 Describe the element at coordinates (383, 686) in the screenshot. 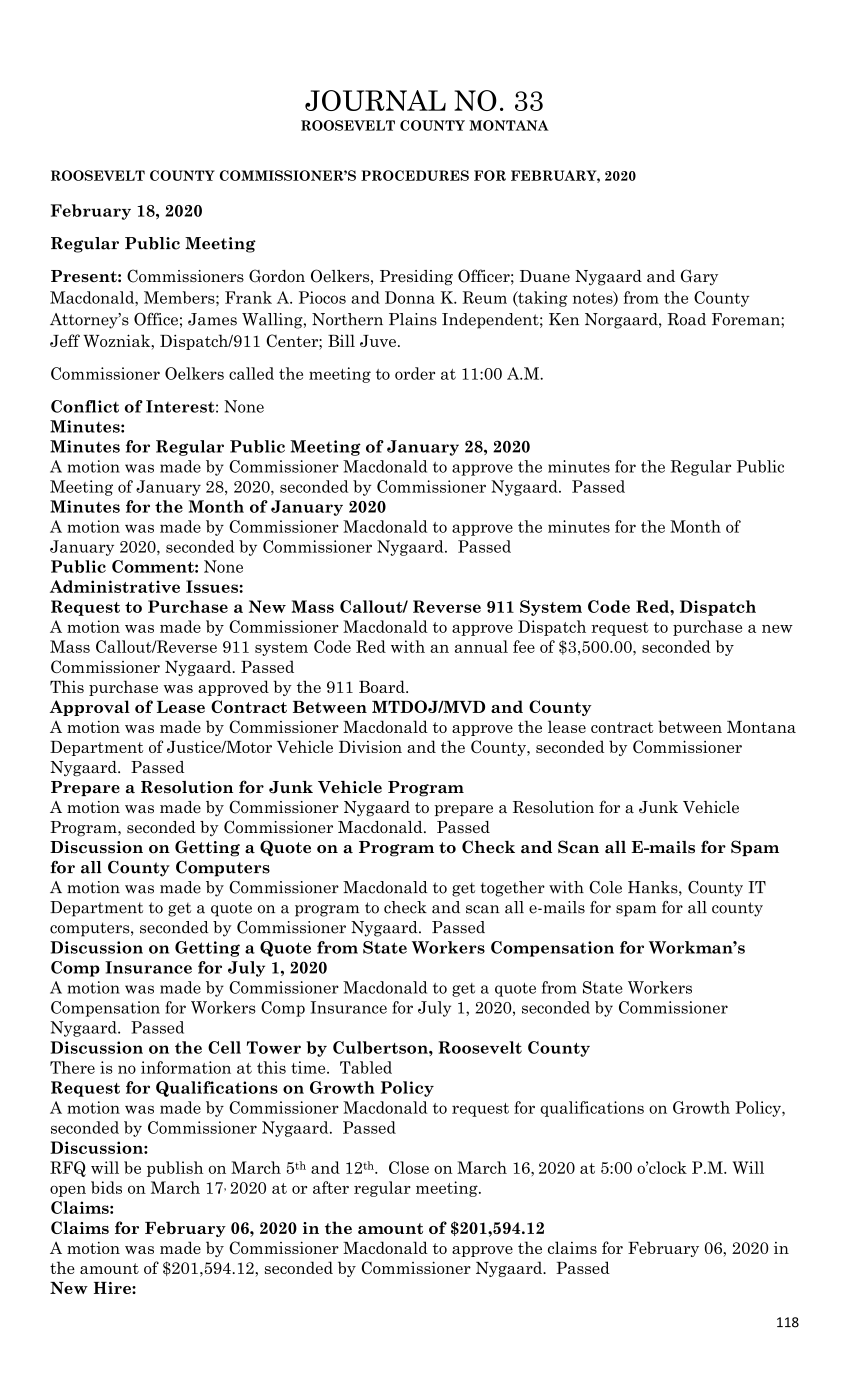

I see `Board` at that location.
